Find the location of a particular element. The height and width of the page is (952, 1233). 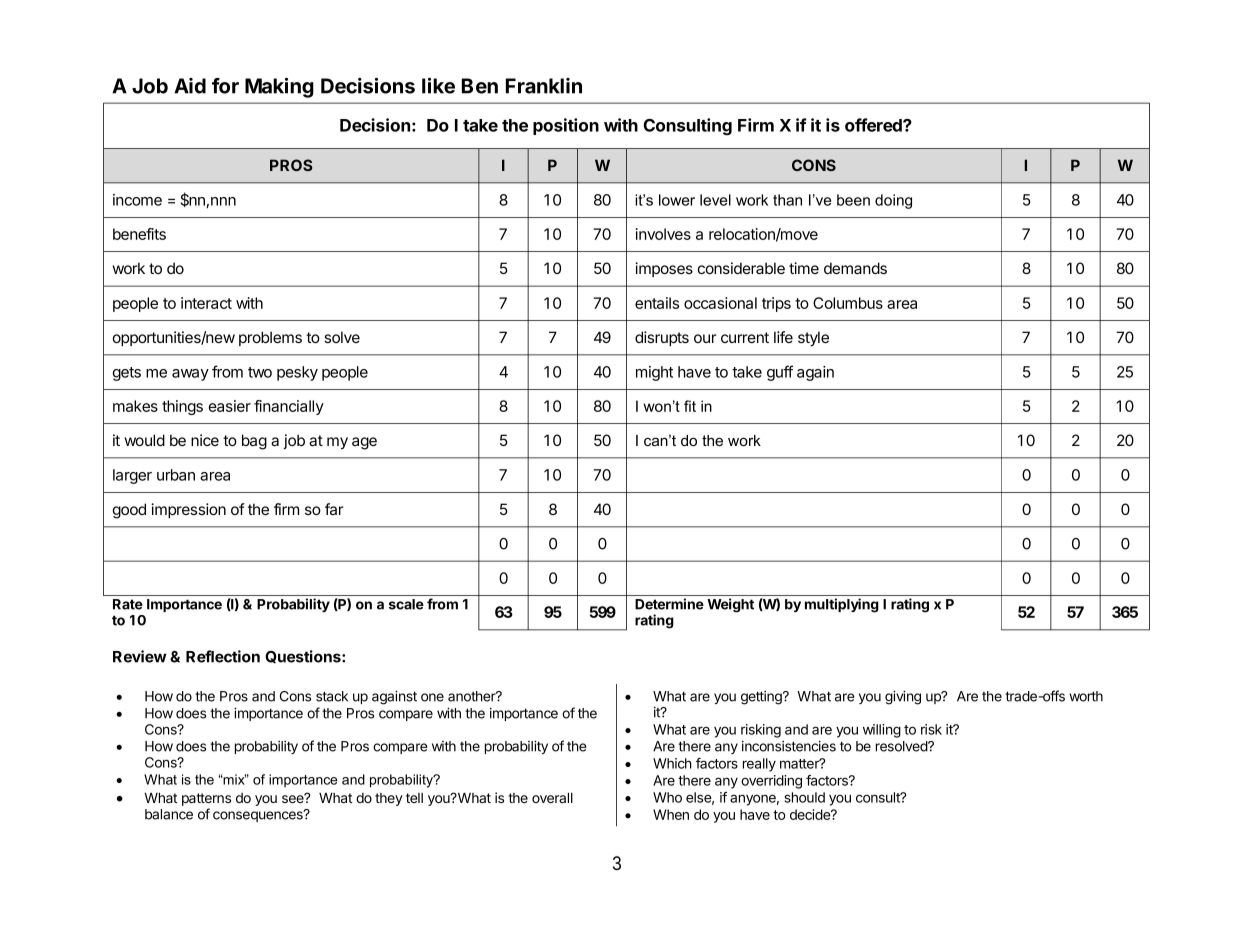

Reflection is located at coordinates (223, 656).
